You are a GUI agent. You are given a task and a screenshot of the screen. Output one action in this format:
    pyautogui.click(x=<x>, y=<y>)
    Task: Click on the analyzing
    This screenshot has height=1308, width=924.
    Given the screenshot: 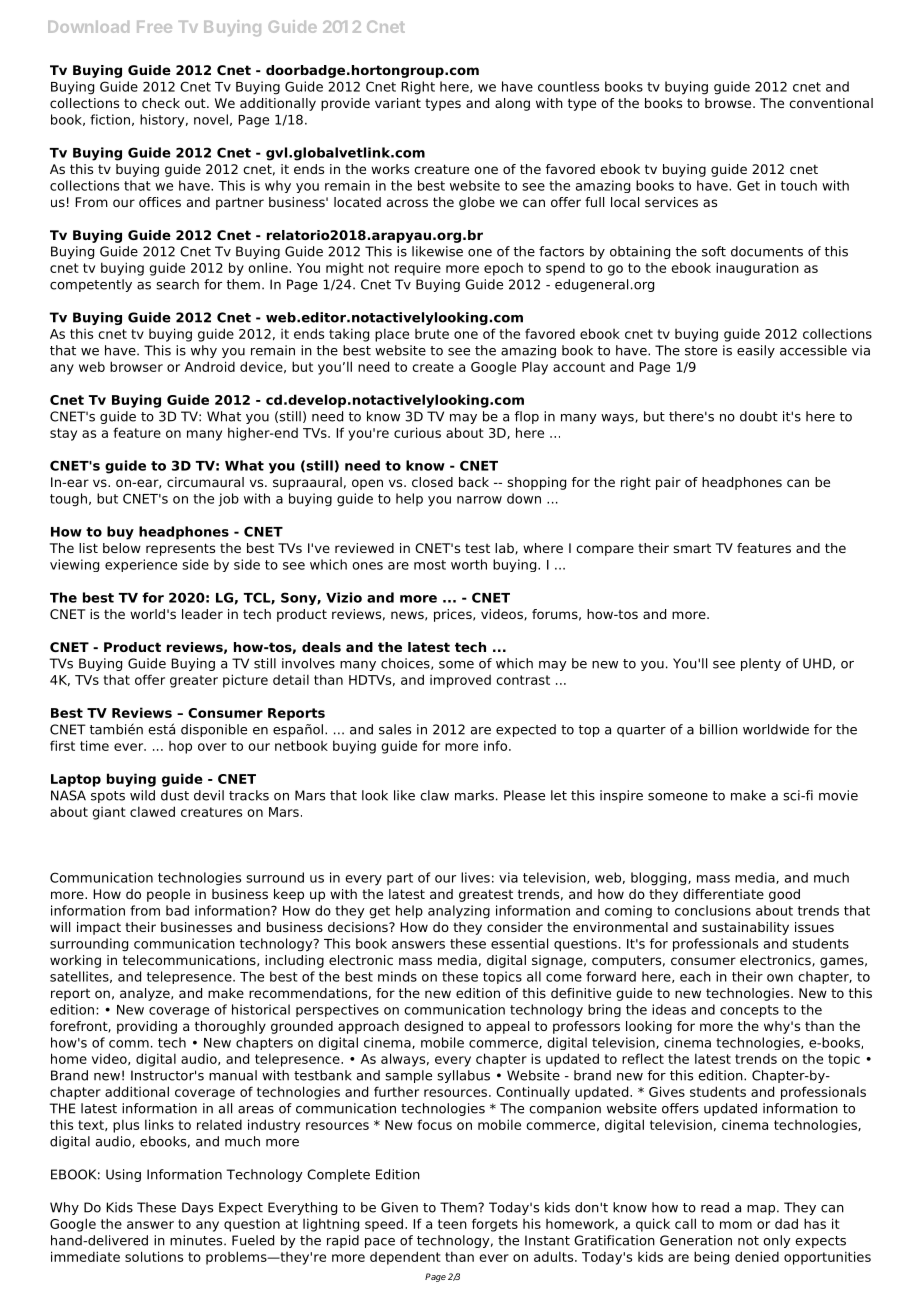 What is the action you would take?
    pyautogui.click(x=459, y=912)
